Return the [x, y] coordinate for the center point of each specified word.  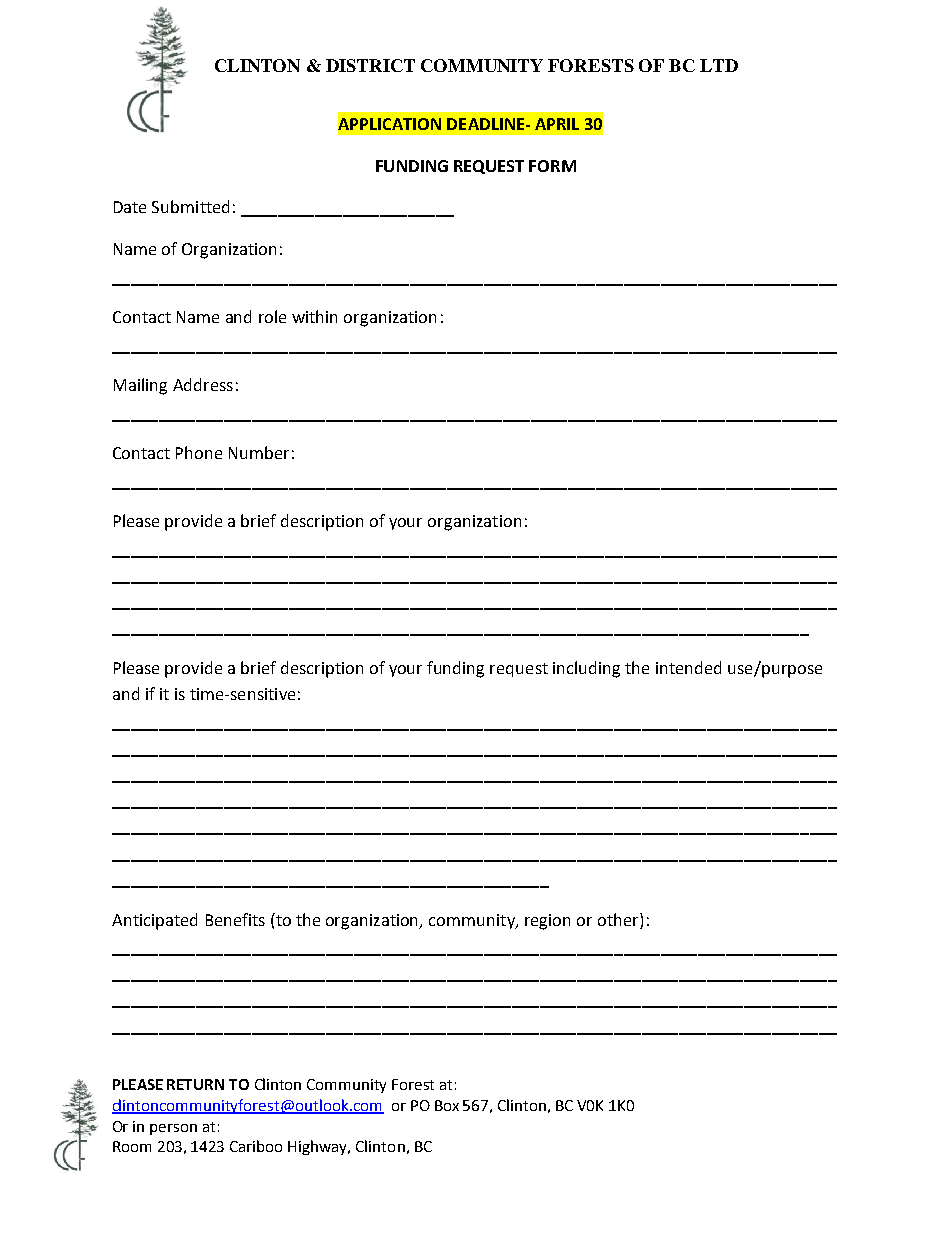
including [586, 669]
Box [447, 1105]
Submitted [190, 206]
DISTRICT [370, 65]
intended [688, 667]
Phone [199, 452]
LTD [719, 65]
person [173, 1129]
